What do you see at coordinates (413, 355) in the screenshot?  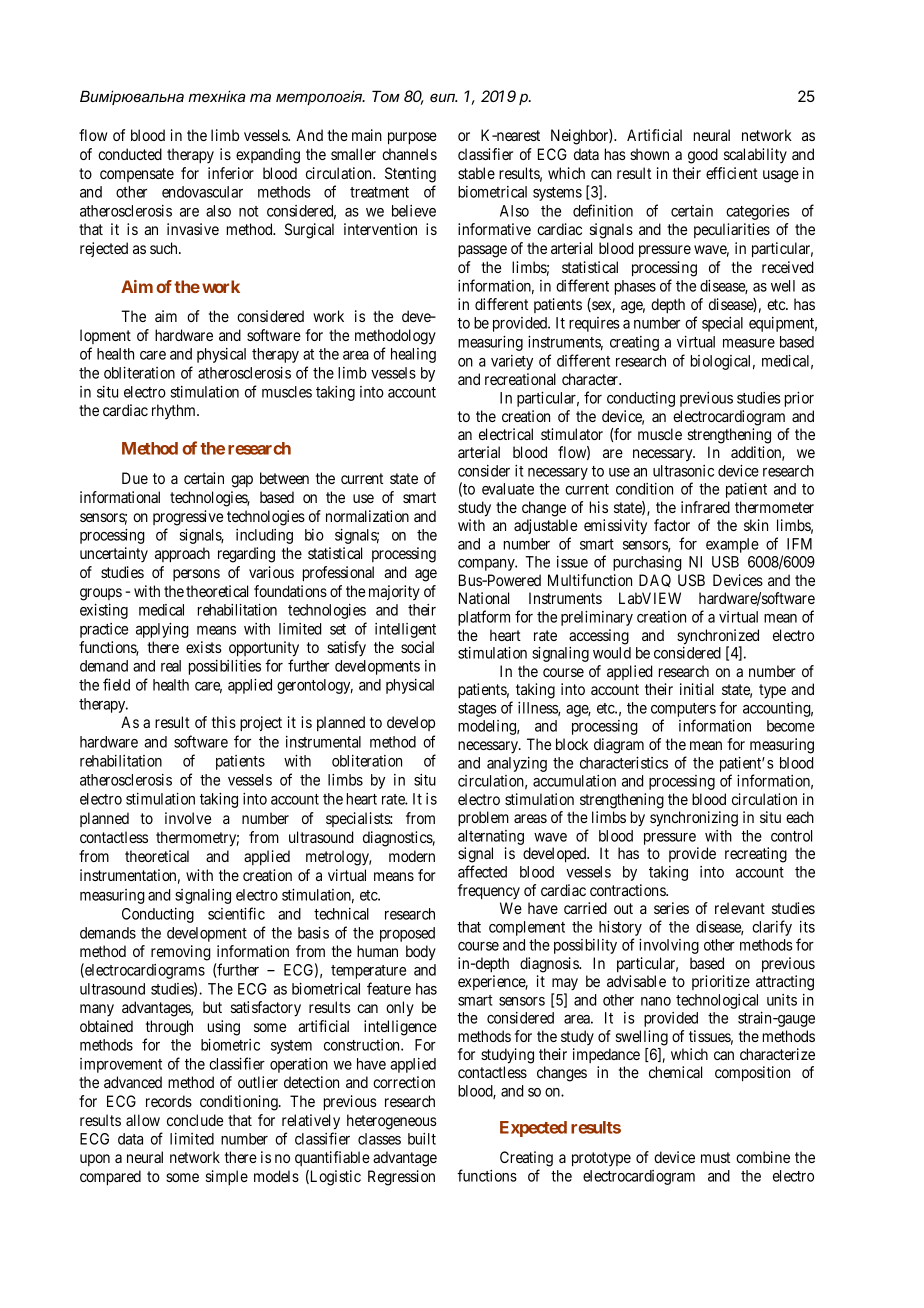 I see `healing` at bounding box center [413, 355].
